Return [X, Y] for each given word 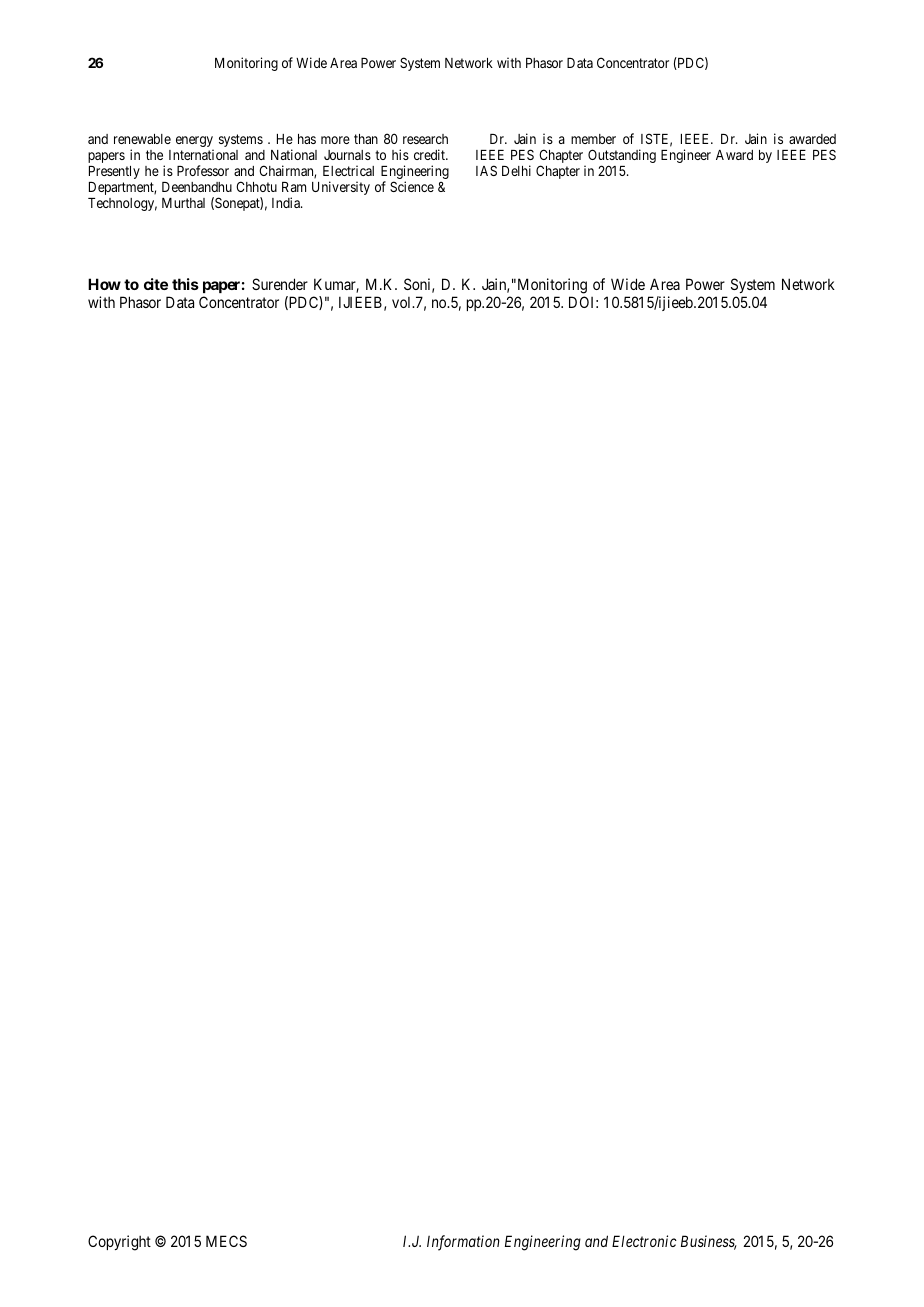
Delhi [516, 170]
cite [156, 284]
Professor [203, 170]
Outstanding [622, 157]
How [104, 284]
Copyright [119, 1243]
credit [431, 154]
